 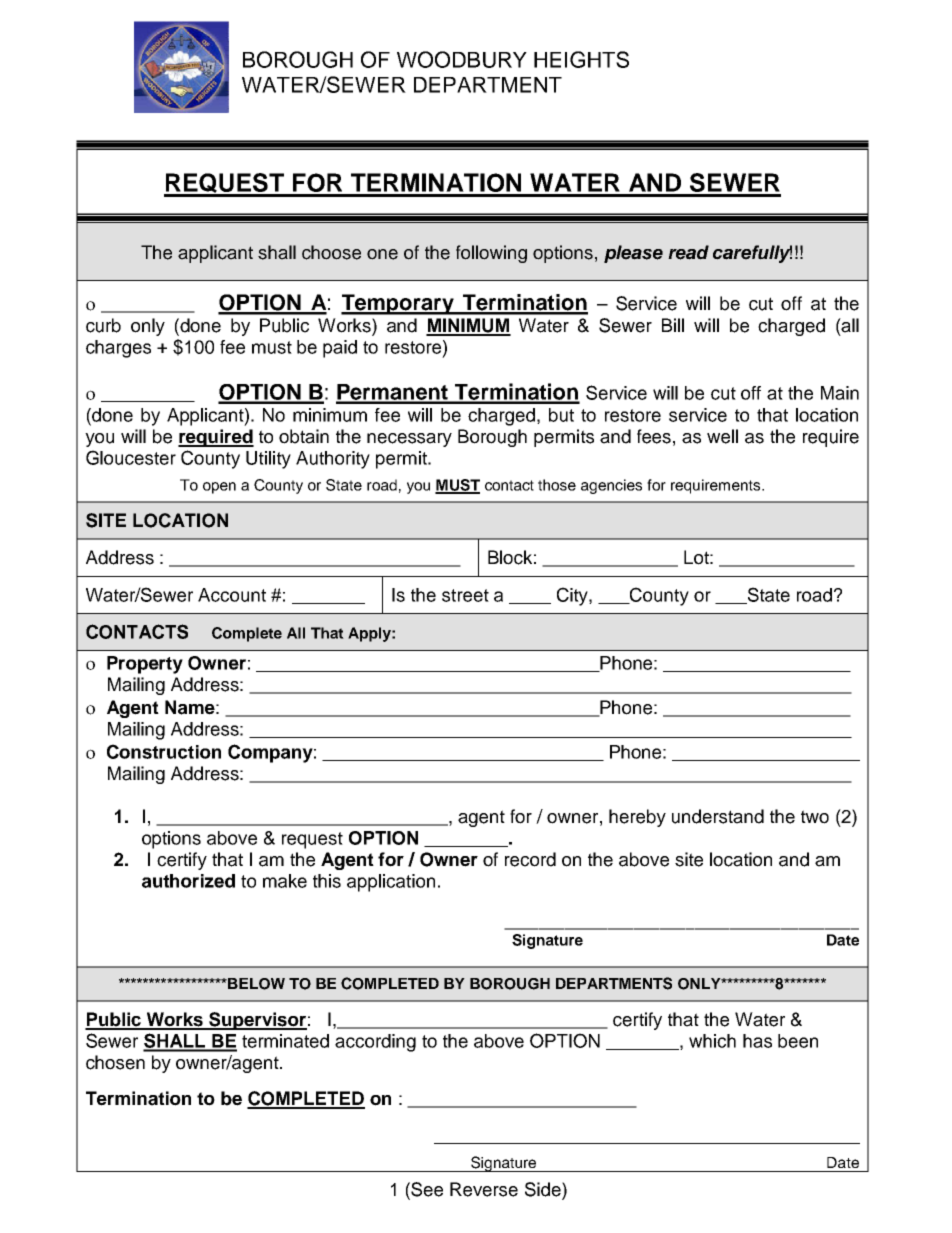 I want to click on street, so click(x=465, y=595).
